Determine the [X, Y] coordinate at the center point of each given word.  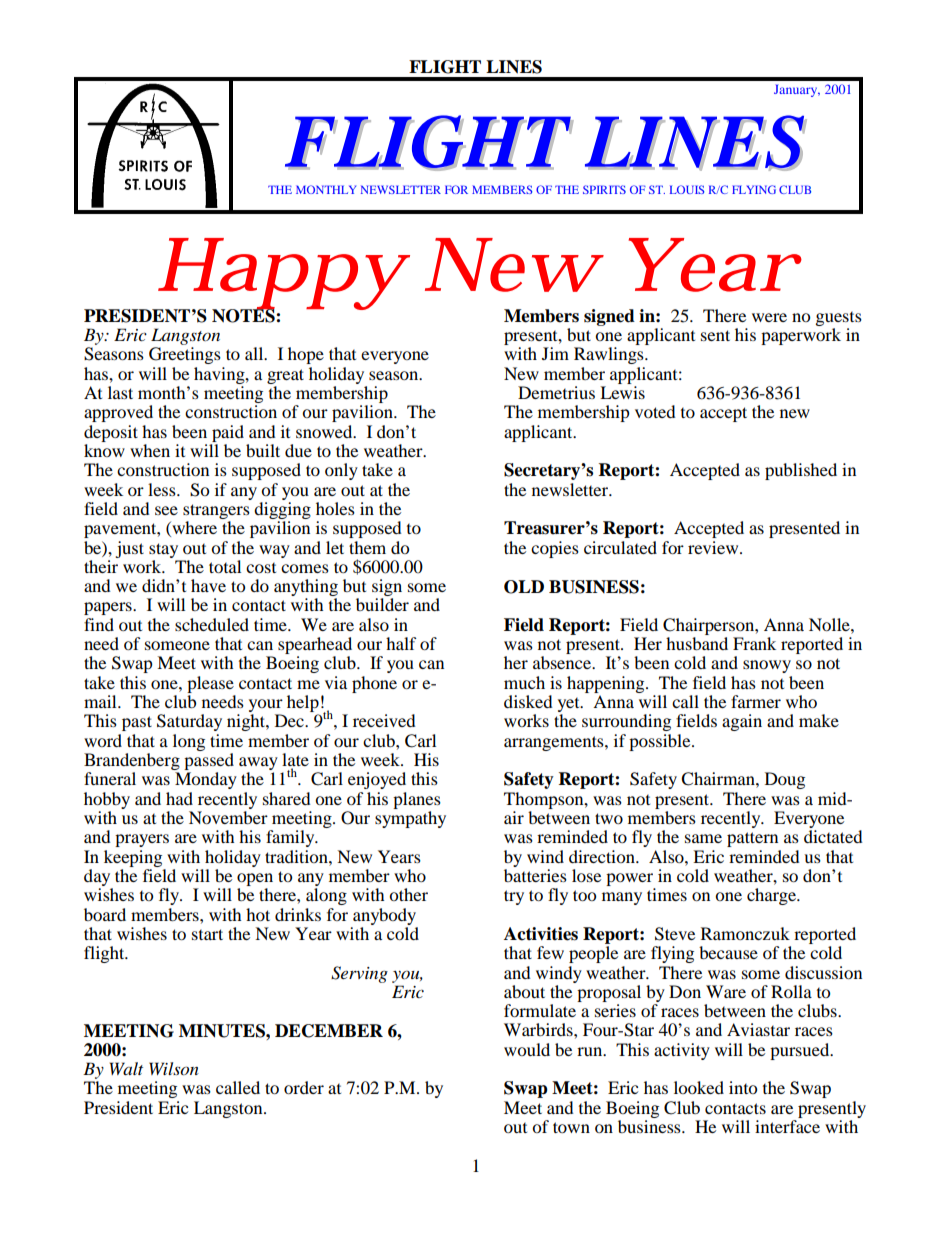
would [527, 1049]
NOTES [244, 315]
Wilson [174, 1069]
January [797, 90]
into [743, 1087]
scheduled [212, 624]
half [401, 643]
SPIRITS [604, 189]
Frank [754, 643]
